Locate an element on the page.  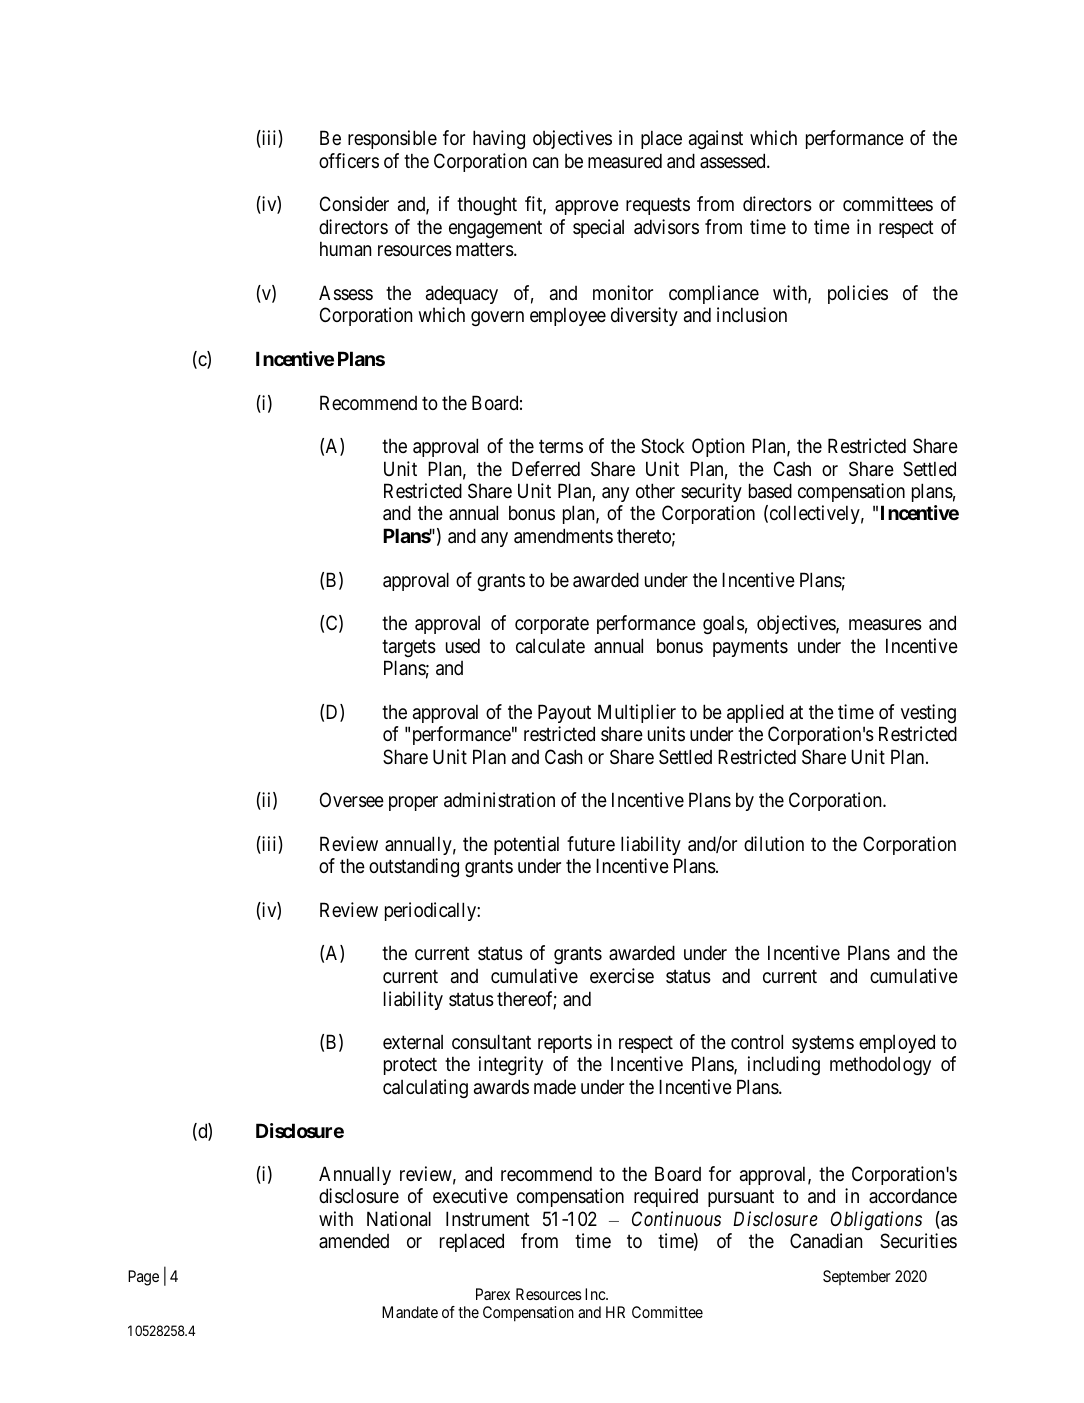
Instrument is located at coordinates (488, 1218).
